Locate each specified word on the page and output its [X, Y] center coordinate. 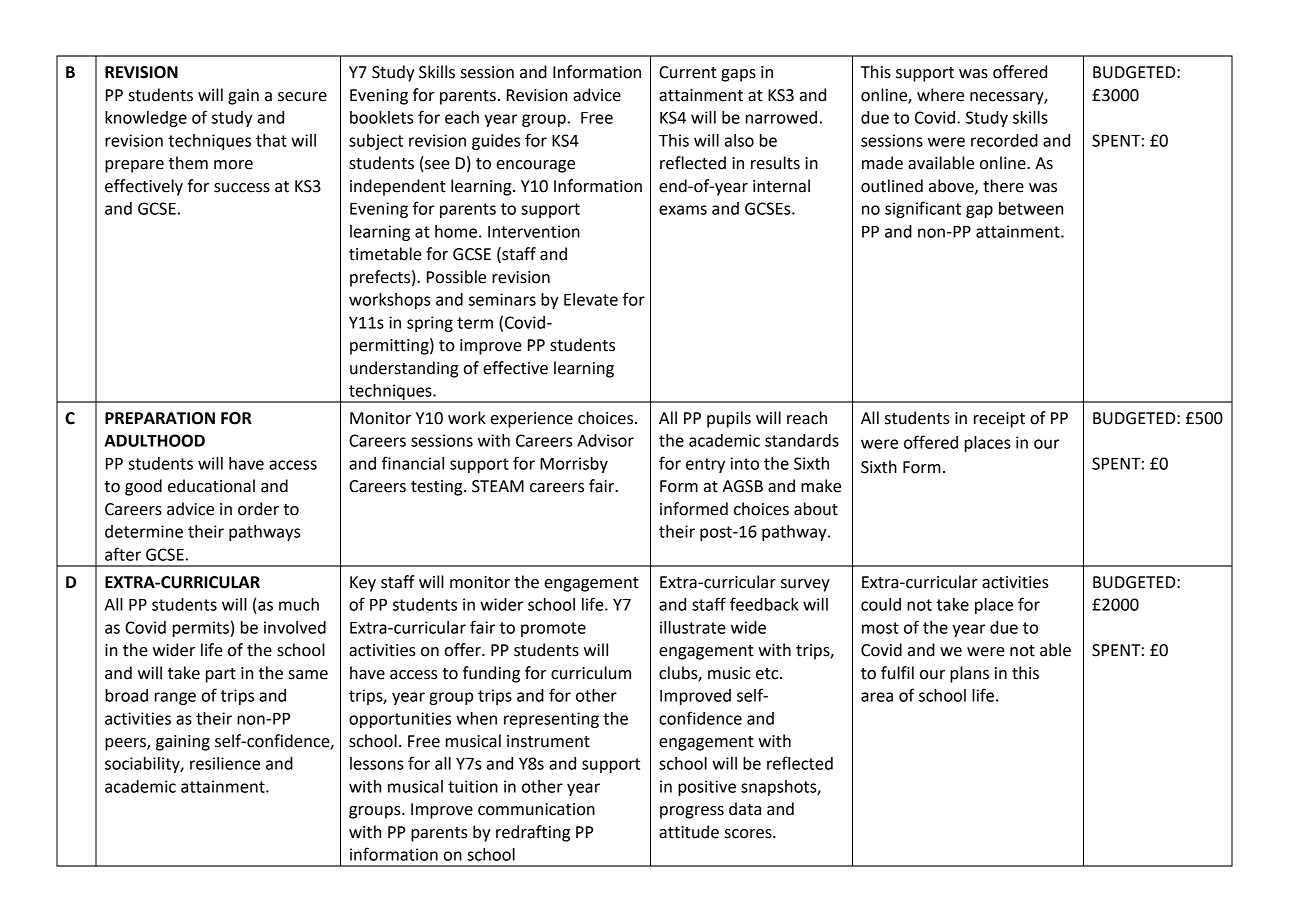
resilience [225, 763]
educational [211, 486]
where [940, 95]
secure [302, 97]
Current [688, 72]
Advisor [605, 440]
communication [536, 809]
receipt [999, 420]
